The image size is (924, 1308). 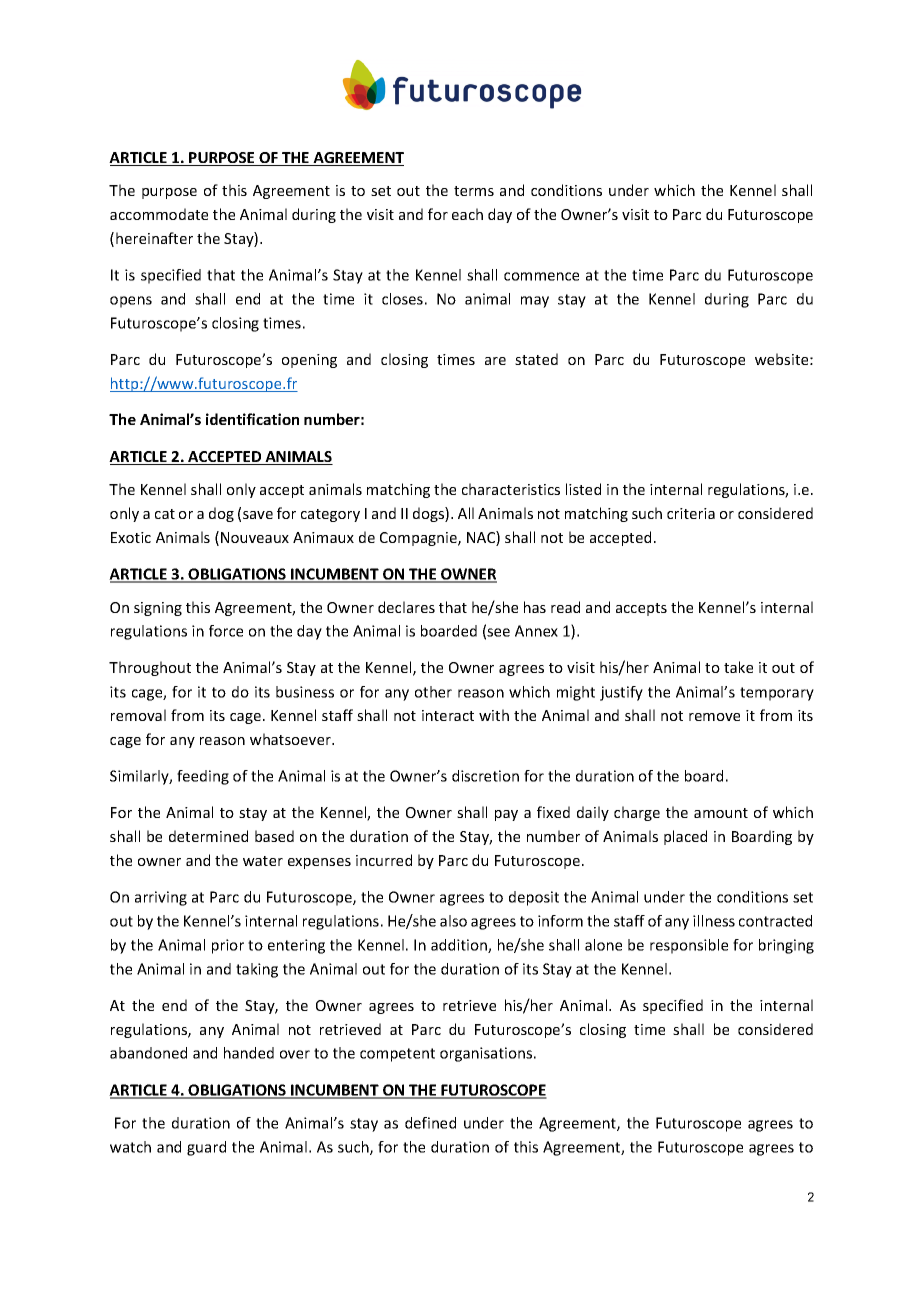 I want to click on accommodate, so click(x=159, y=214).
